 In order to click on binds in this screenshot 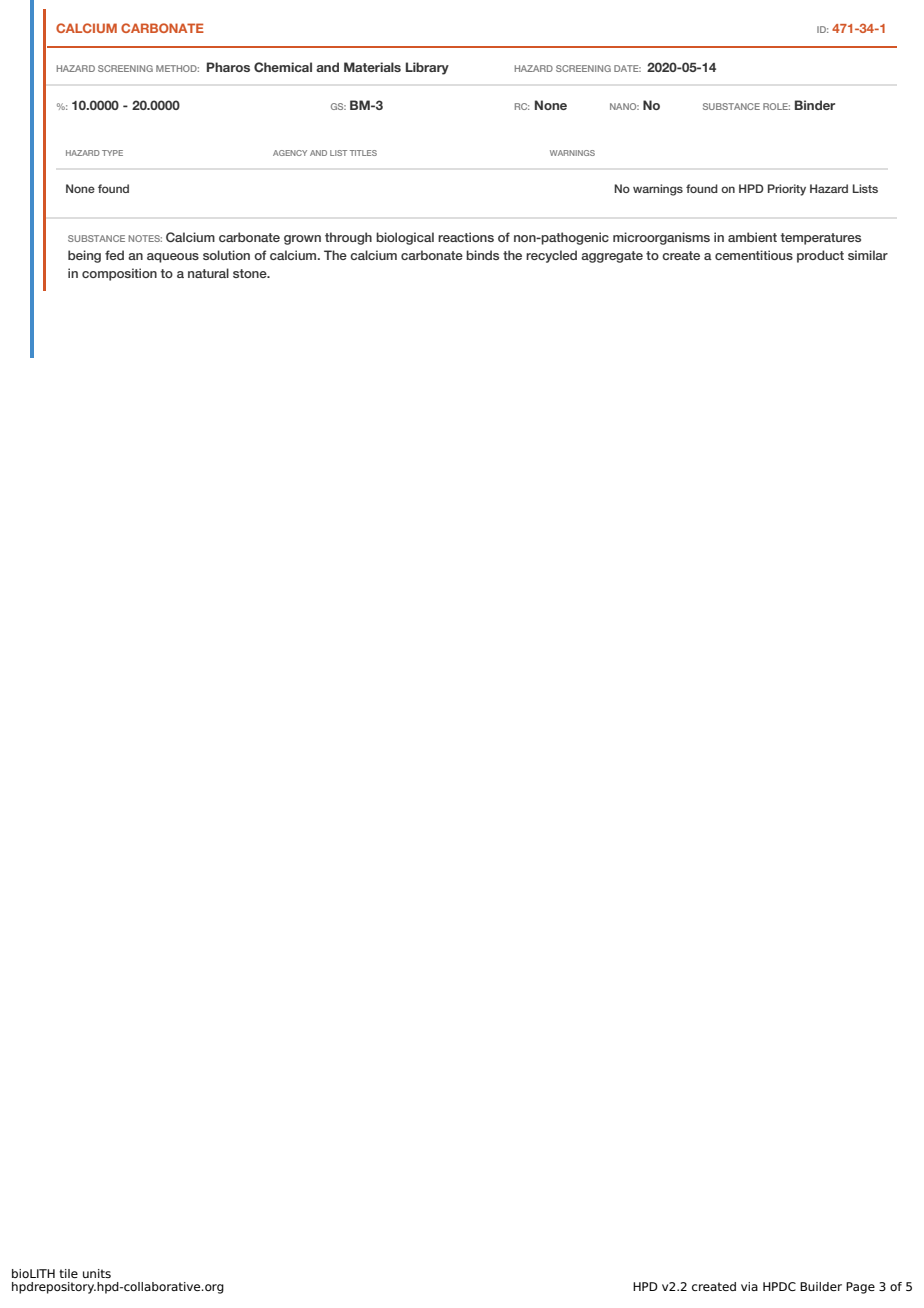, I will do `click(482, 255)`.
